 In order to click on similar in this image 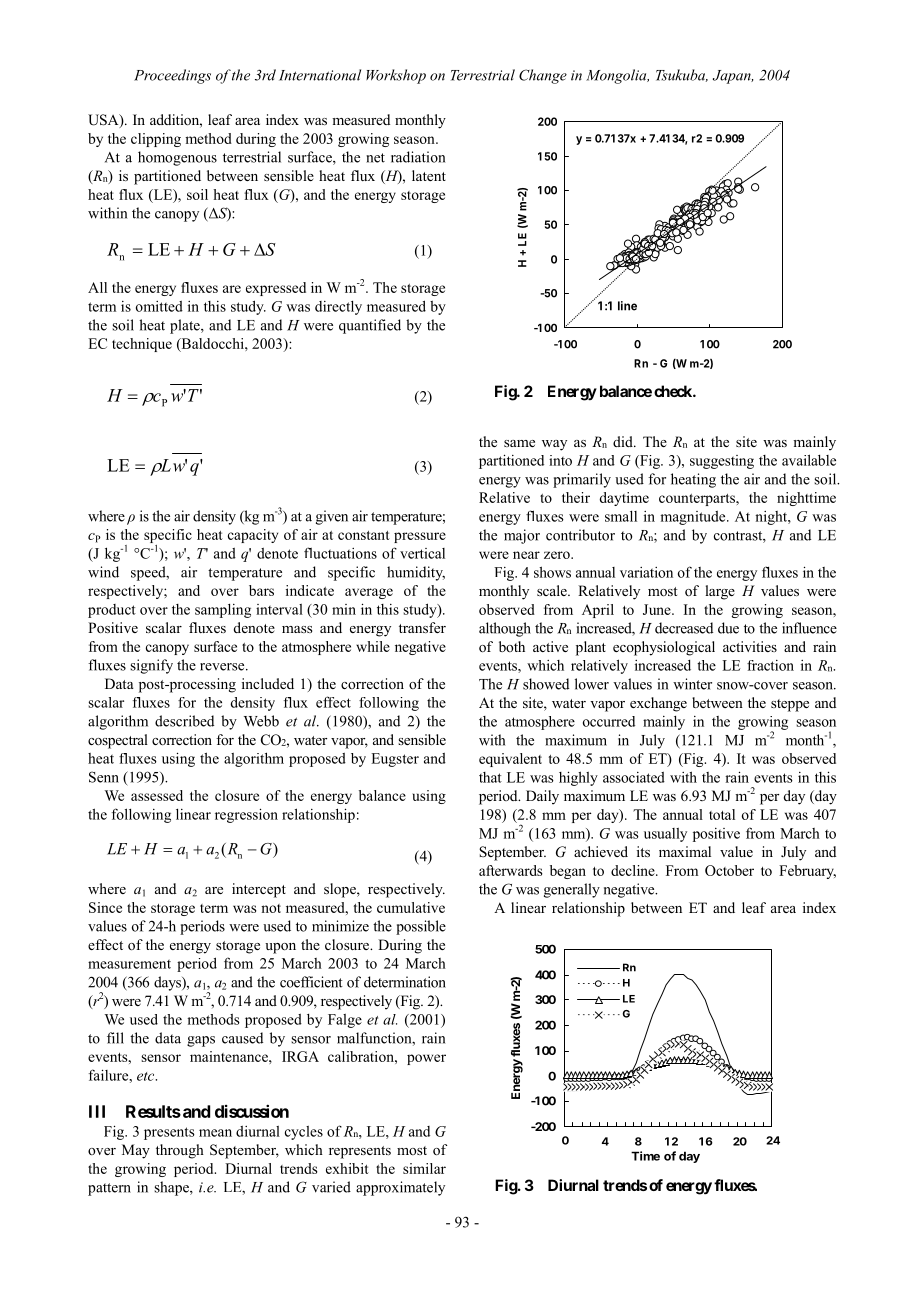, I will do `click(424, 1168)`.
